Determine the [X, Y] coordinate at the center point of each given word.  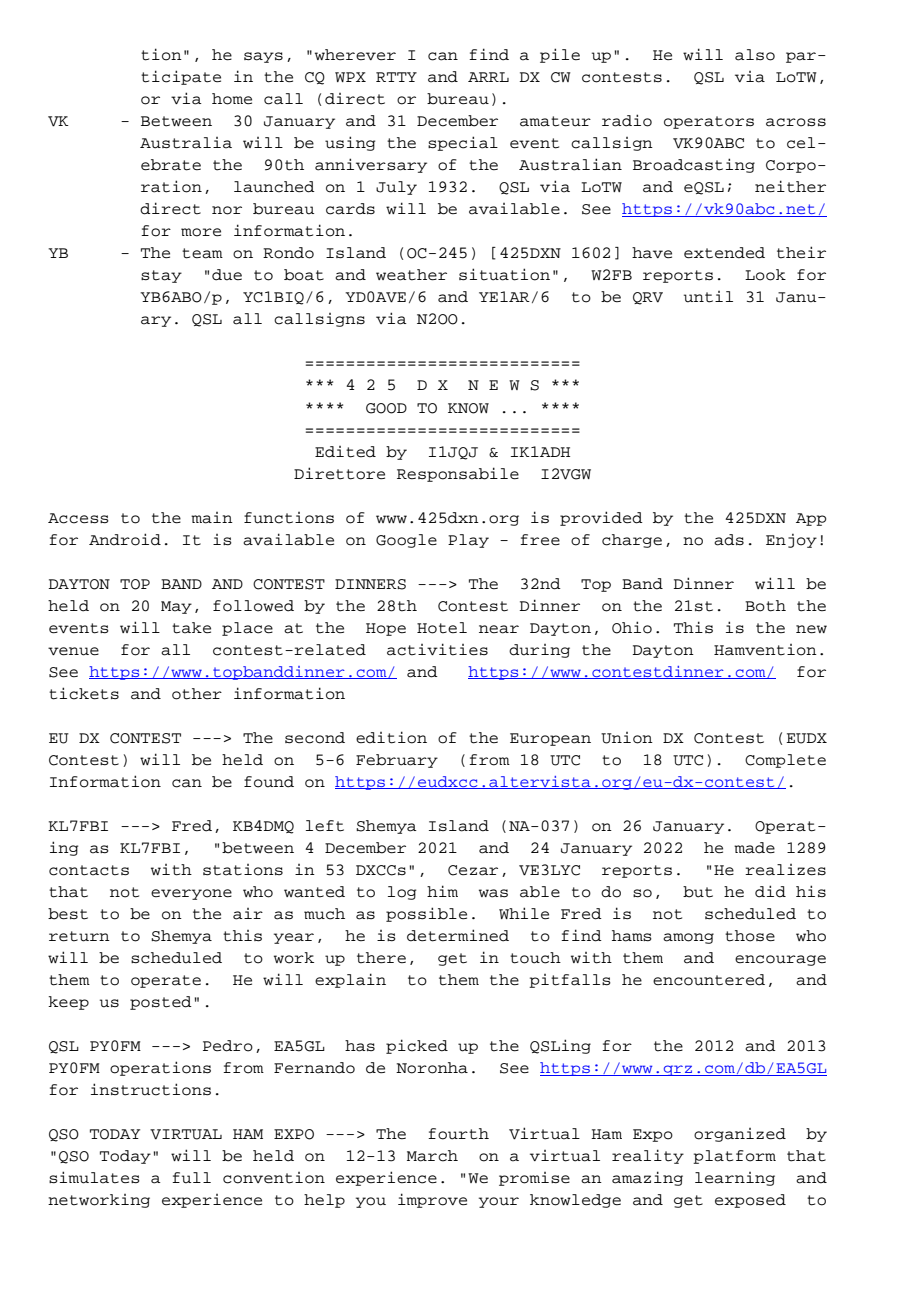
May [176, 607]
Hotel [442, 628]
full [191, 1178]
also [755, 55]
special [463, 143]
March [432, 1156]
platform [734, 1157]
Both [765, 606]
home [232, 99]
